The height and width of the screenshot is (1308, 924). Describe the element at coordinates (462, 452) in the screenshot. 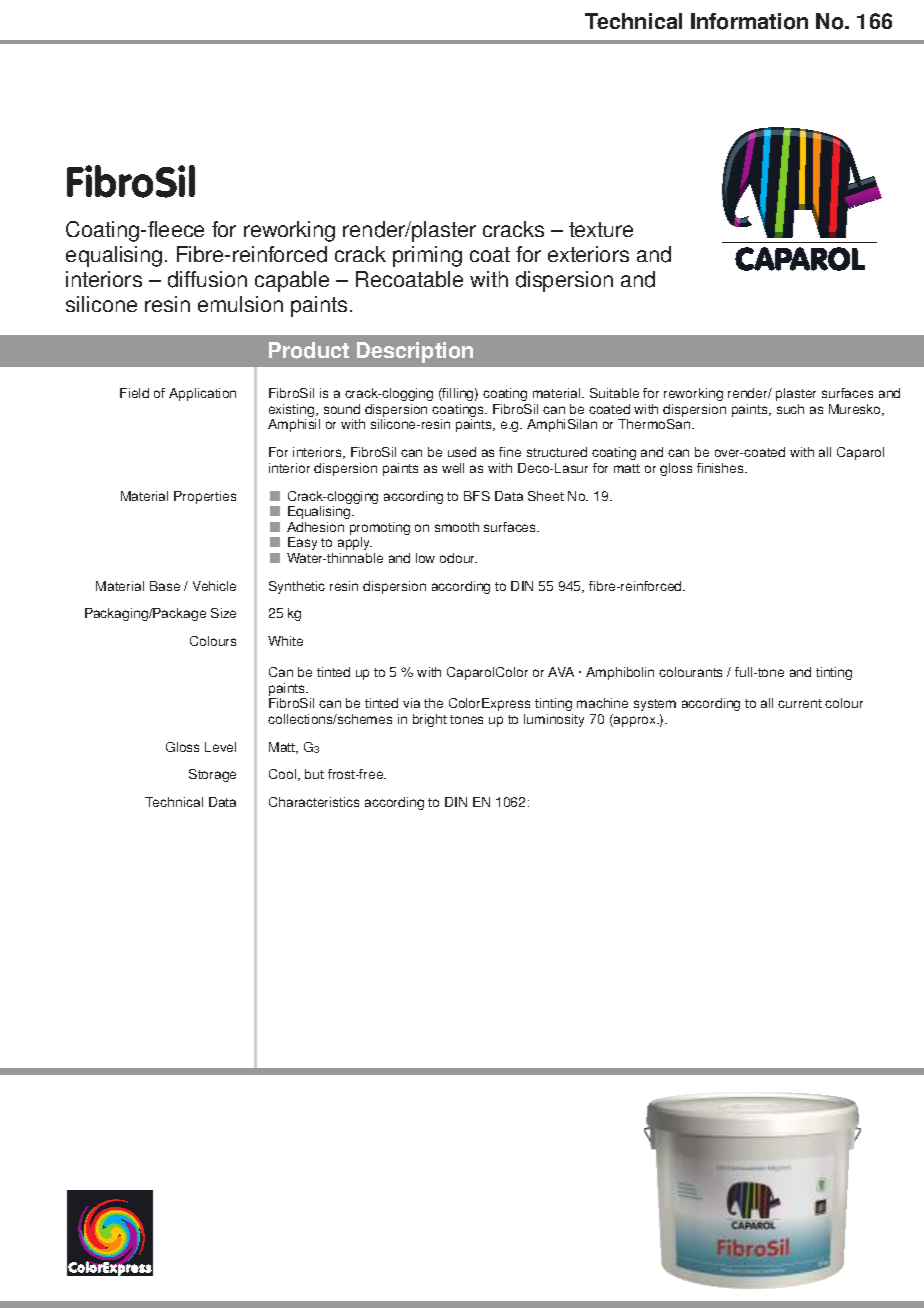

I see `used` at that location.
